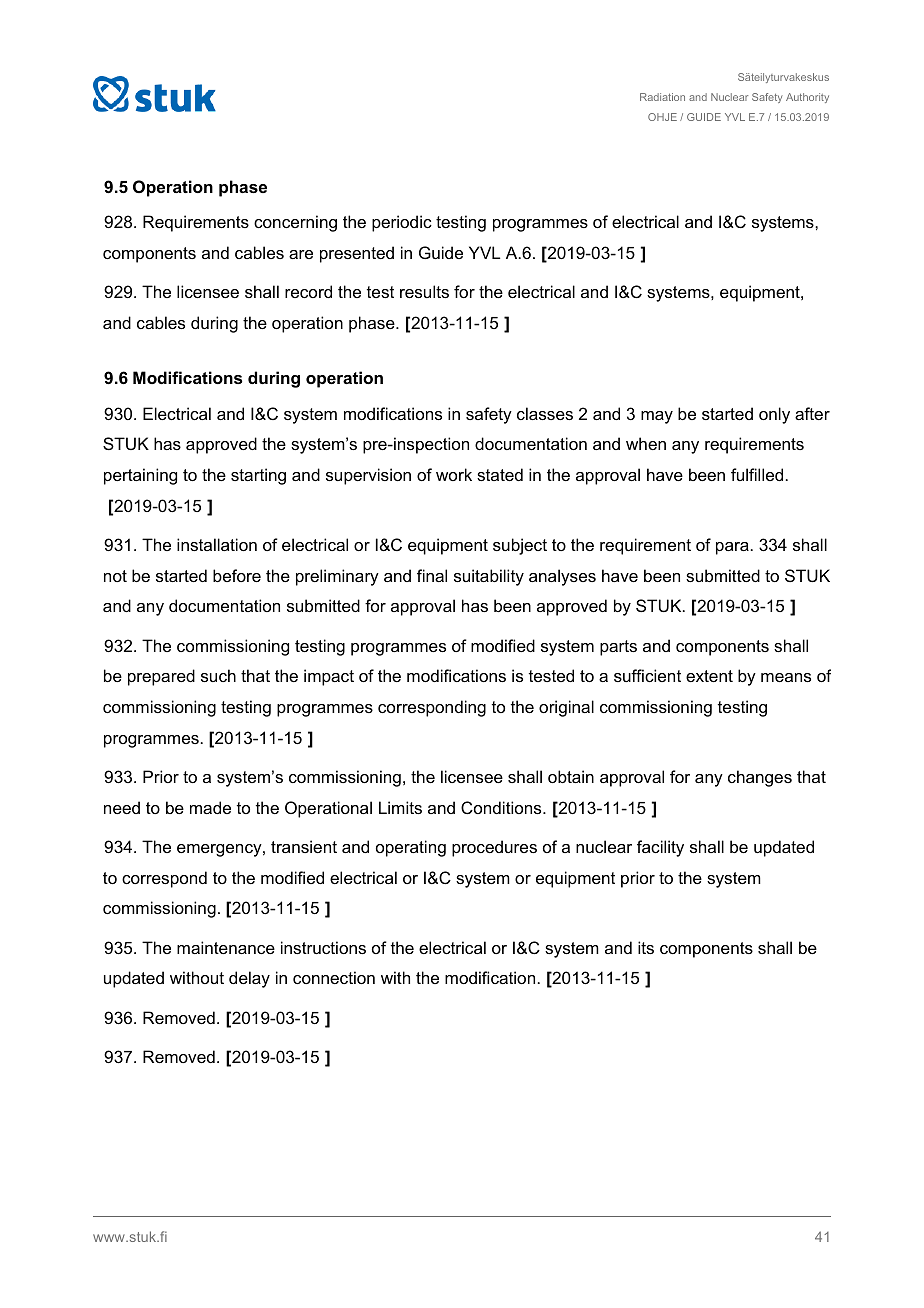 Image resolution: width=924 pixels, height=1308 pixels. Describe the element at coordinates (226, 947) in the screenshot. I see `maintenance` at that location.
